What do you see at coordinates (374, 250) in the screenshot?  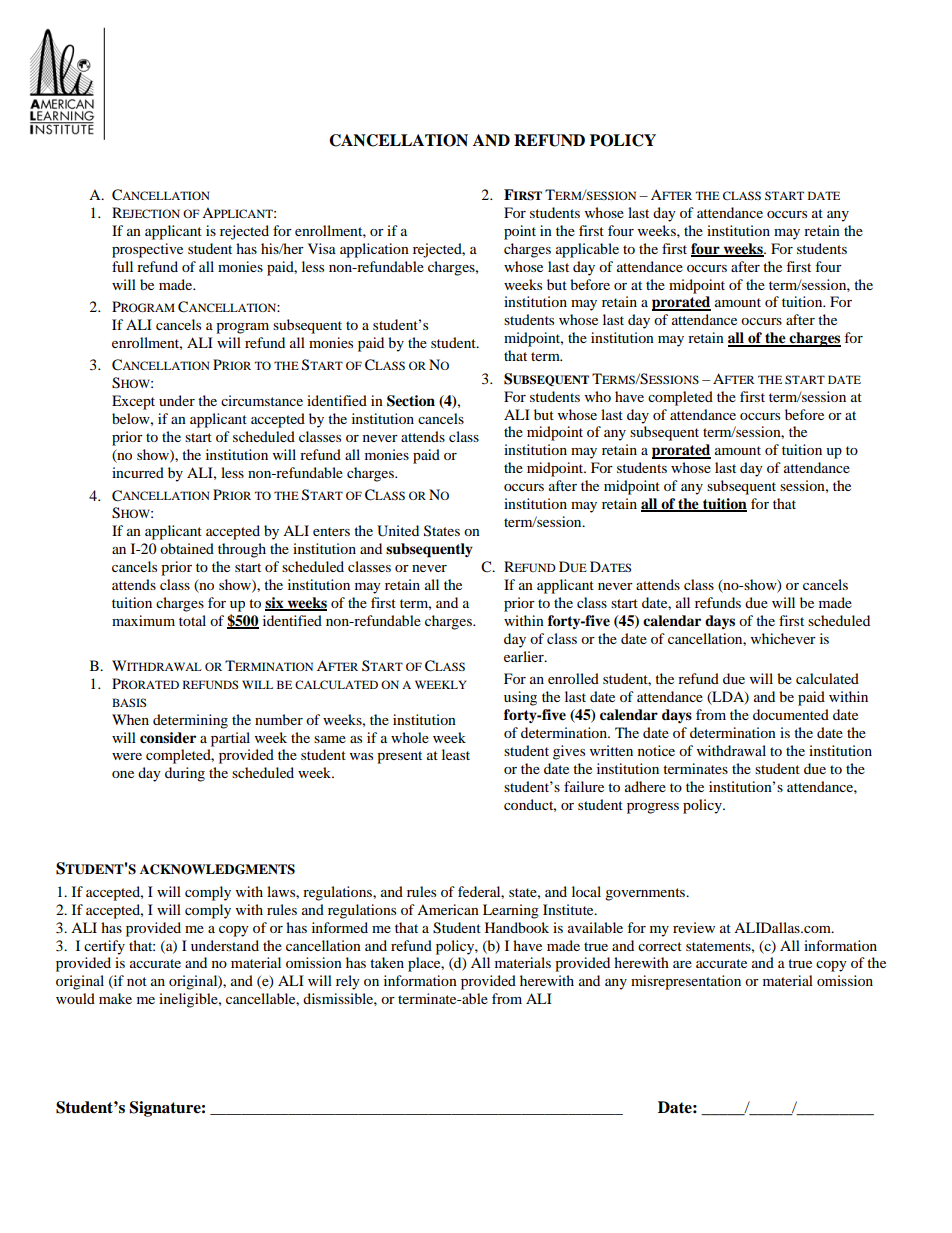 I see `application` at bounding box center [374, 250].
